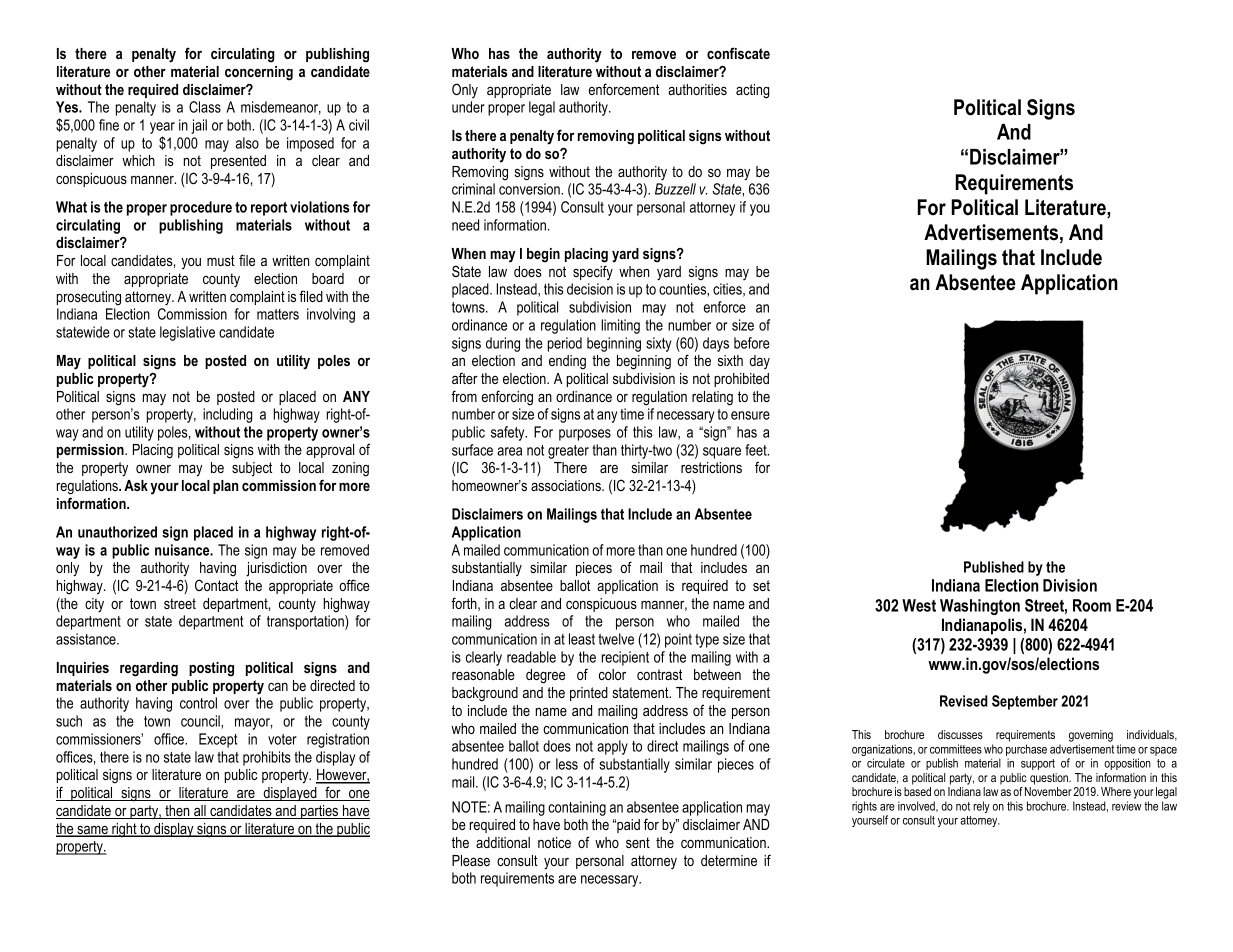 The width and height of the page is (1233, 952). I want to click on concerning, so click(259, 73).
